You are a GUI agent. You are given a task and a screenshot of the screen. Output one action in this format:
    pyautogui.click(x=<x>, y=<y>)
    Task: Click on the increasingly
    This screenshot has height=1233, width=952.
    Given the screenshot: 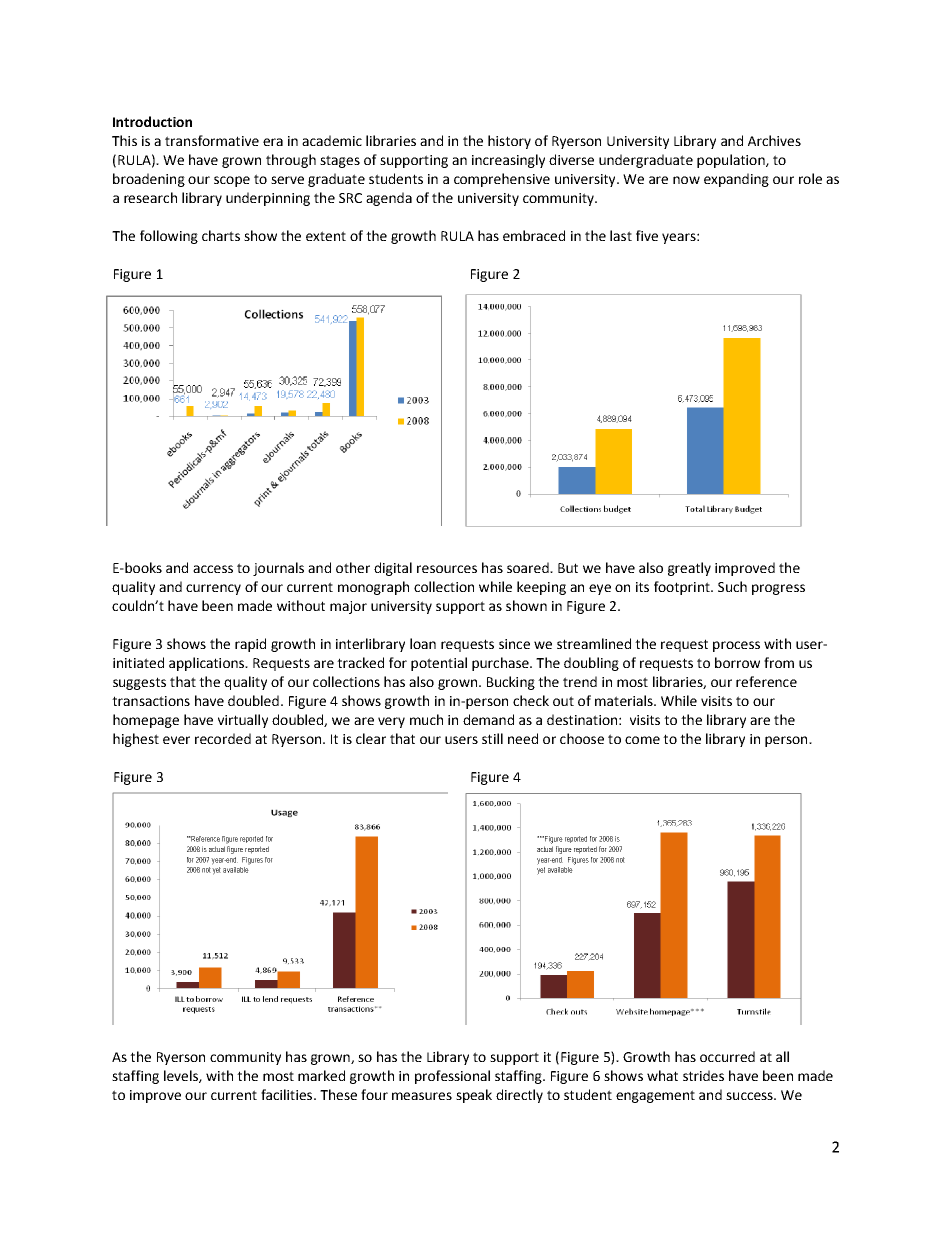 What is the action you would take?
    pyautogui.click(x=508, y=161)
